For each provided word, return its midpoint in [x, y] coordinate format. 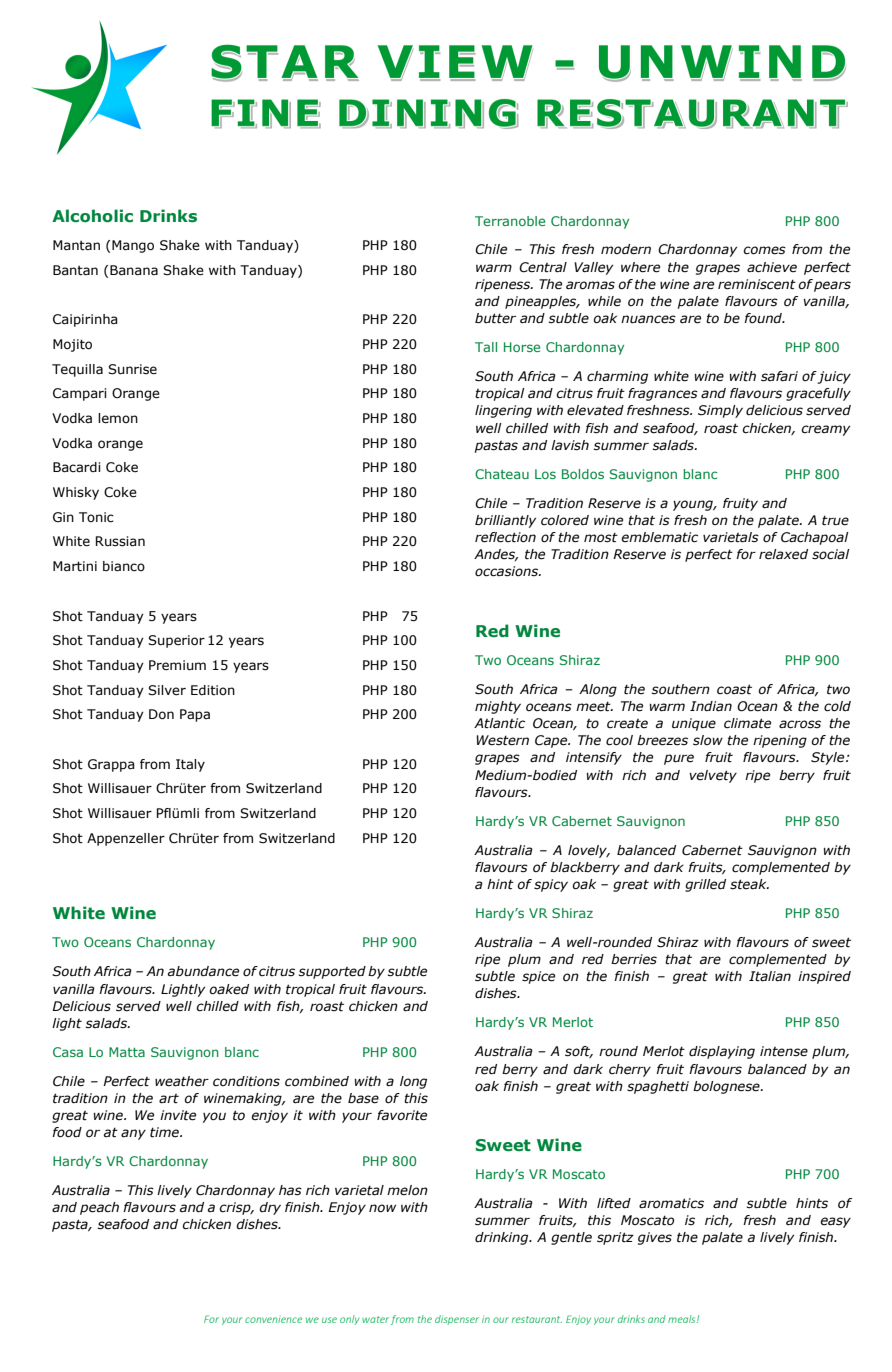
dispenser [457, 1320]
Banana [134, 270]
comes [764, 250]
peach [99, 1208]
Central [543, 267]
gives [655, 1238]
